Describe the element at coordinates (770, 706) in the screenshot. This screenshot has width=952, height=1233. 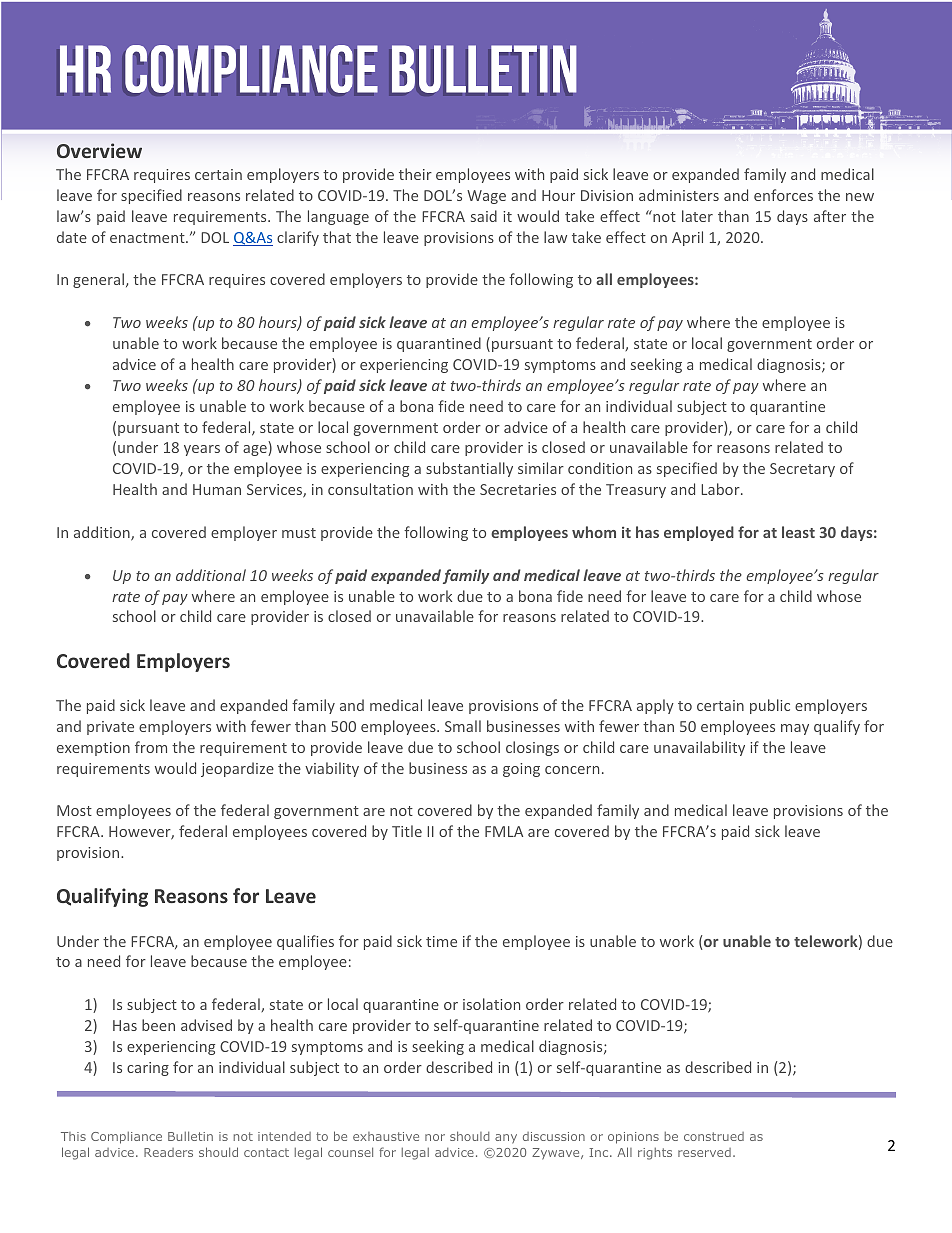
I see `public` at that location.
